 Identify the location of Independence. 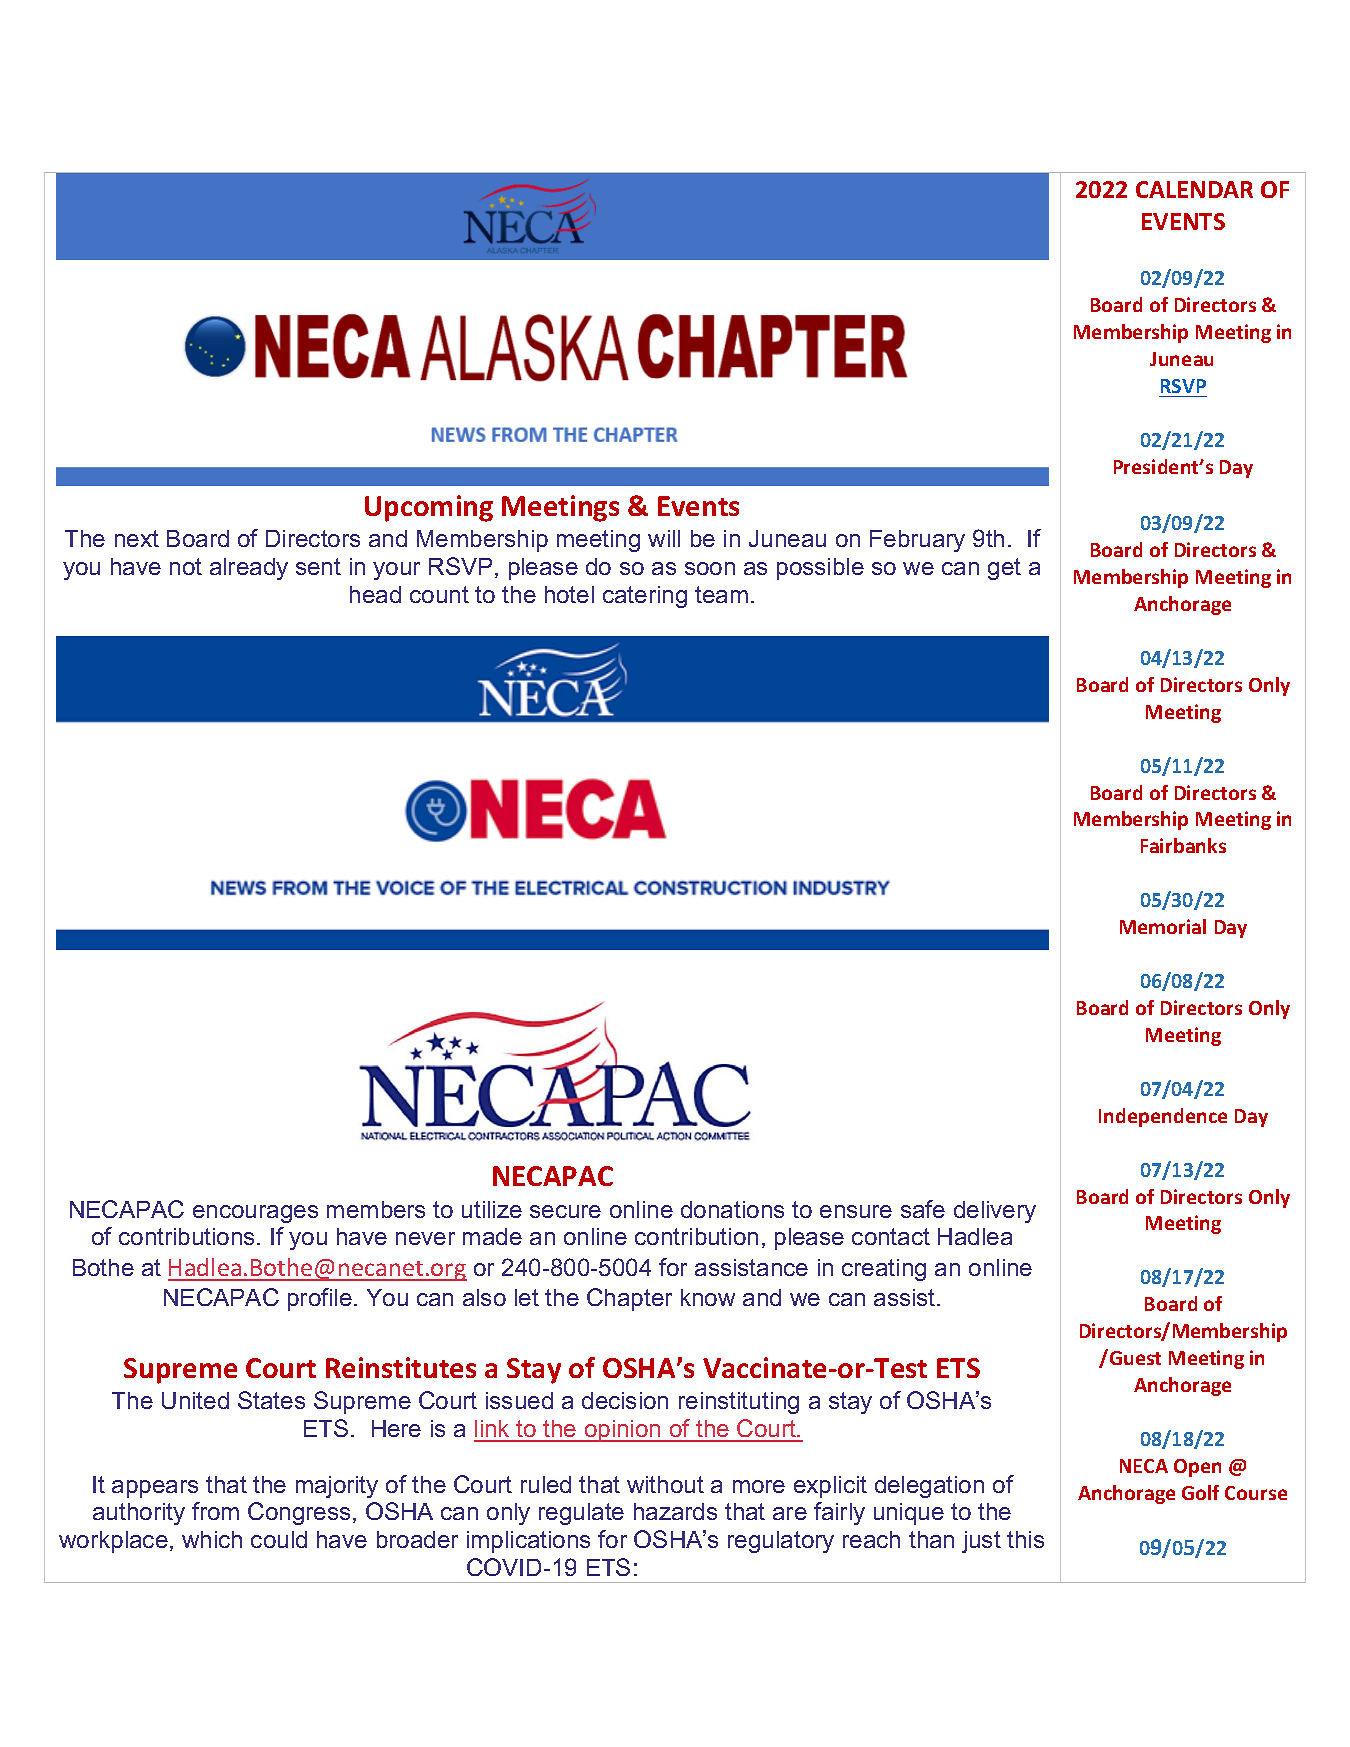
(1163, 1117).
